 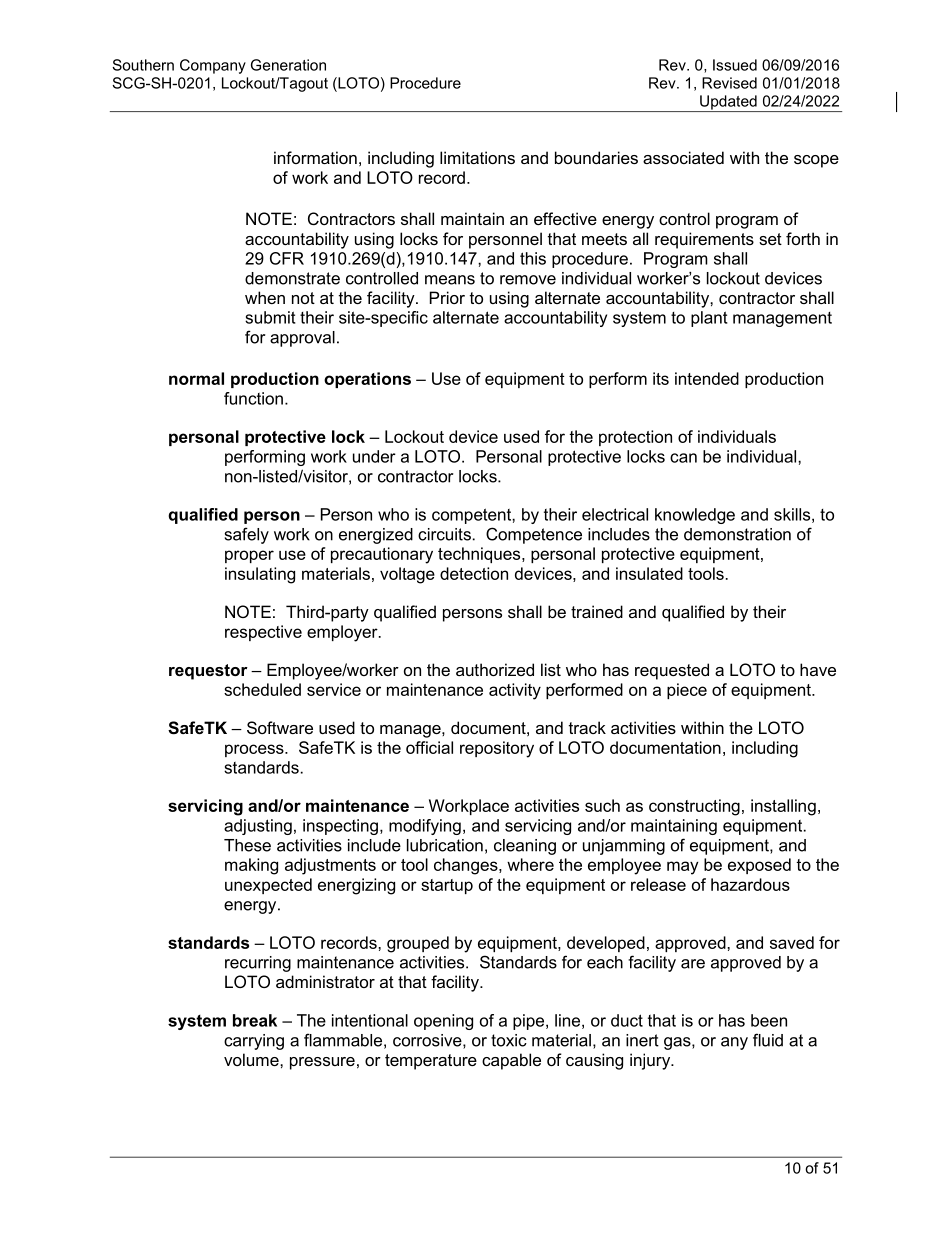 I want to click on modifying, so click(x=425, y=827).
